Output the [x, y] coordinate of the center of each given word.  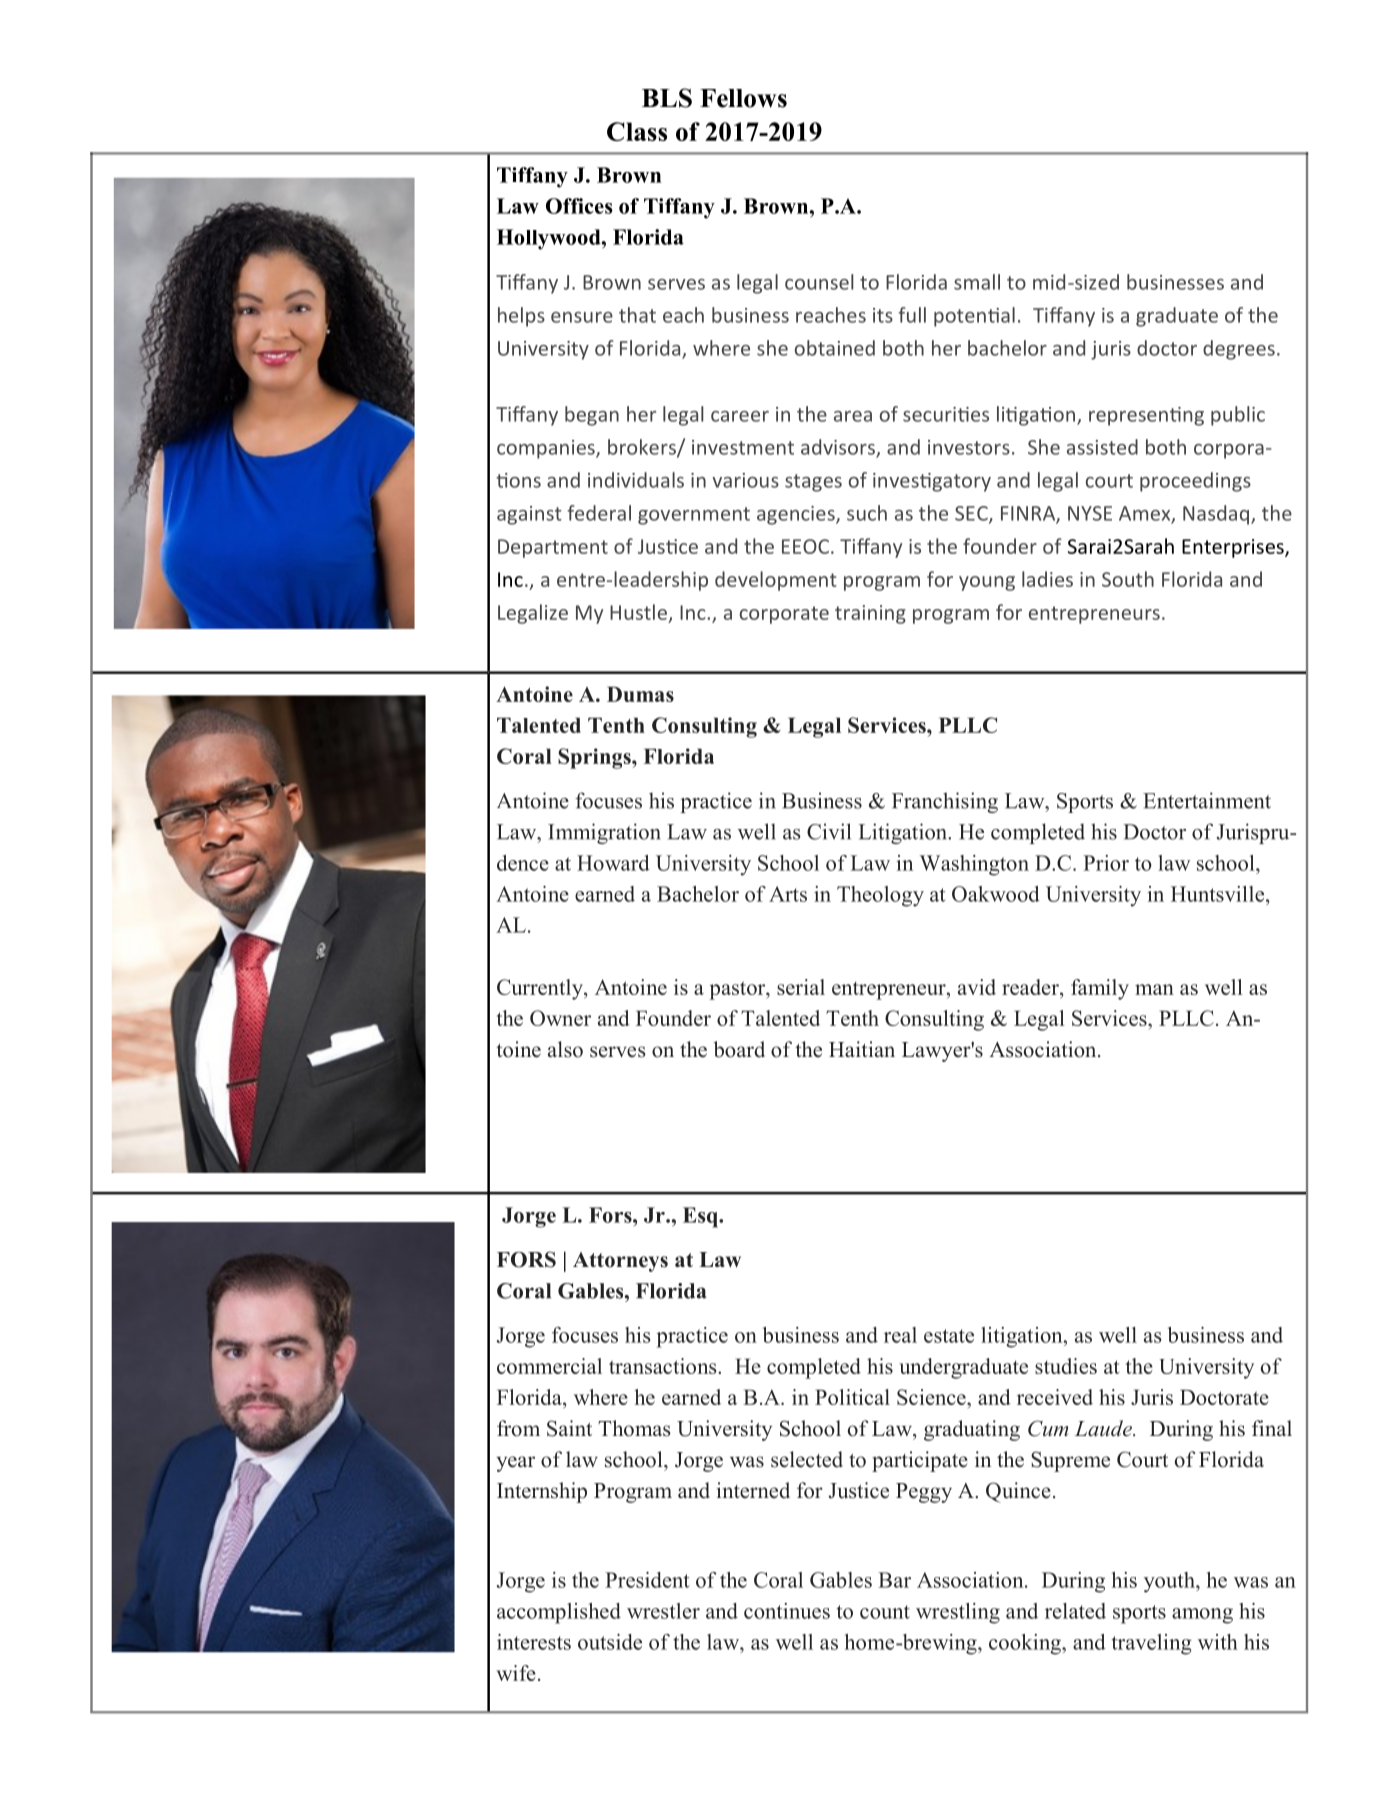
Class [637, 131]
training [870, 614]
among [1202, 1616]
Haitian [862, 1049]
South [1128, 579]
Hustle [638, 612]
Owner [560, 1018]
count [885, 1612]
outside [610, 1642]
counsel [819, 282]
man [1154, 989]
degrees [1239, 350]
